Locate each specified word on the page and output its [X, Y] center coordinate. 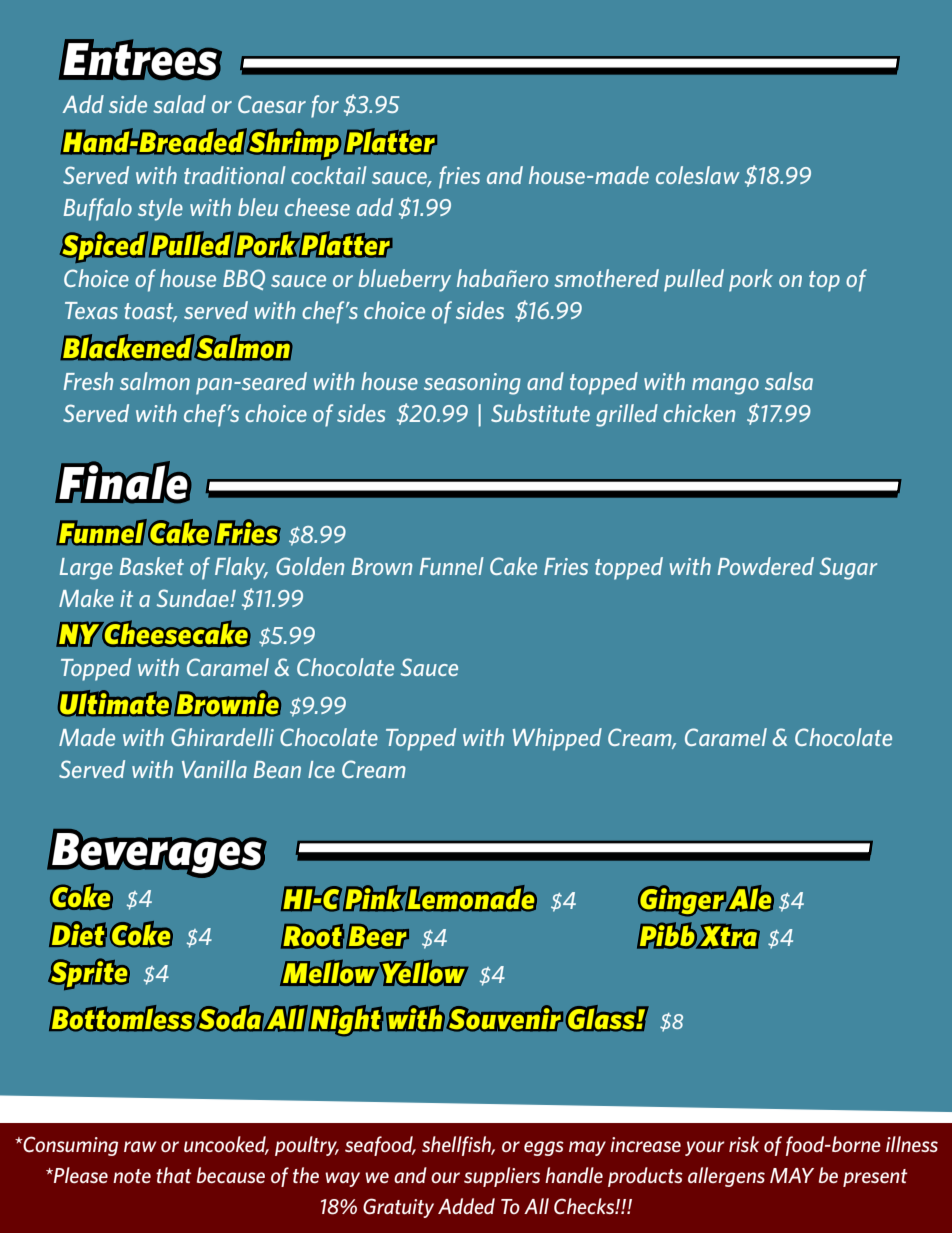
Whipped [557, 739]
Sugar [848, 568]
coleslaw [698, 175]
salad [179, 104]
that [174, 1175]
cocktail [329, 175]
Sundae [194, 598]
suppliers [502, 1177]
